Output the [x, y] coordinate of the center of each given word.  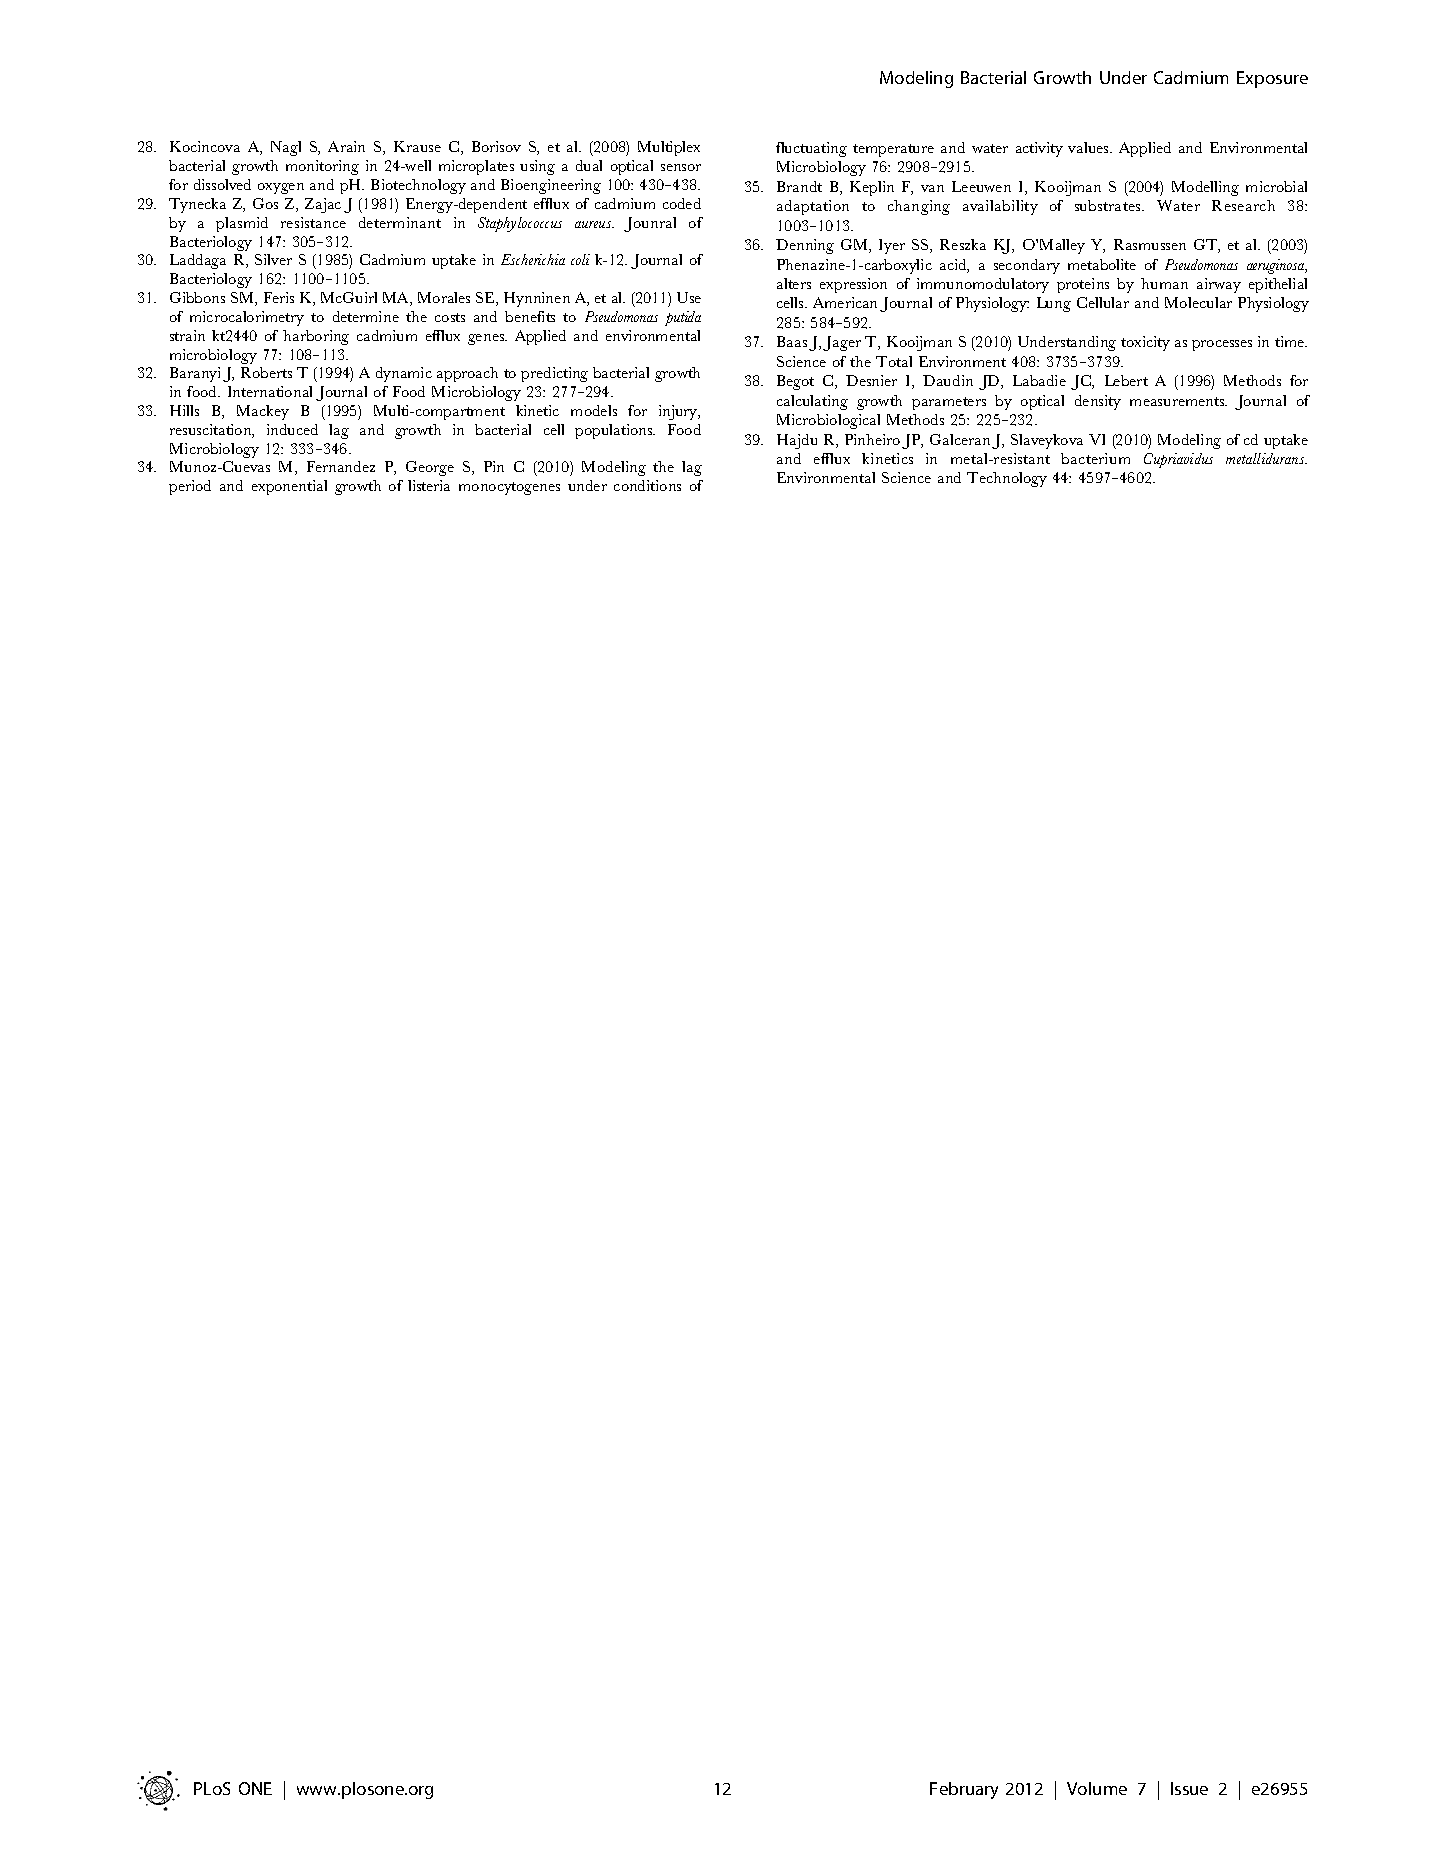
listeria [429, 485]
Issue [1189, 1788]
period [190, 487]
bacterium [1095, 458]
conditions [647, 485]
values [1089, 147]
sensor [681, 167]
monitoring [322, 167]
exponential [289, 487]
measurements [1178, 401]
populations [615, 431]
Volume [1097, 1788]
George [430, 468]
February [964, 1790]
